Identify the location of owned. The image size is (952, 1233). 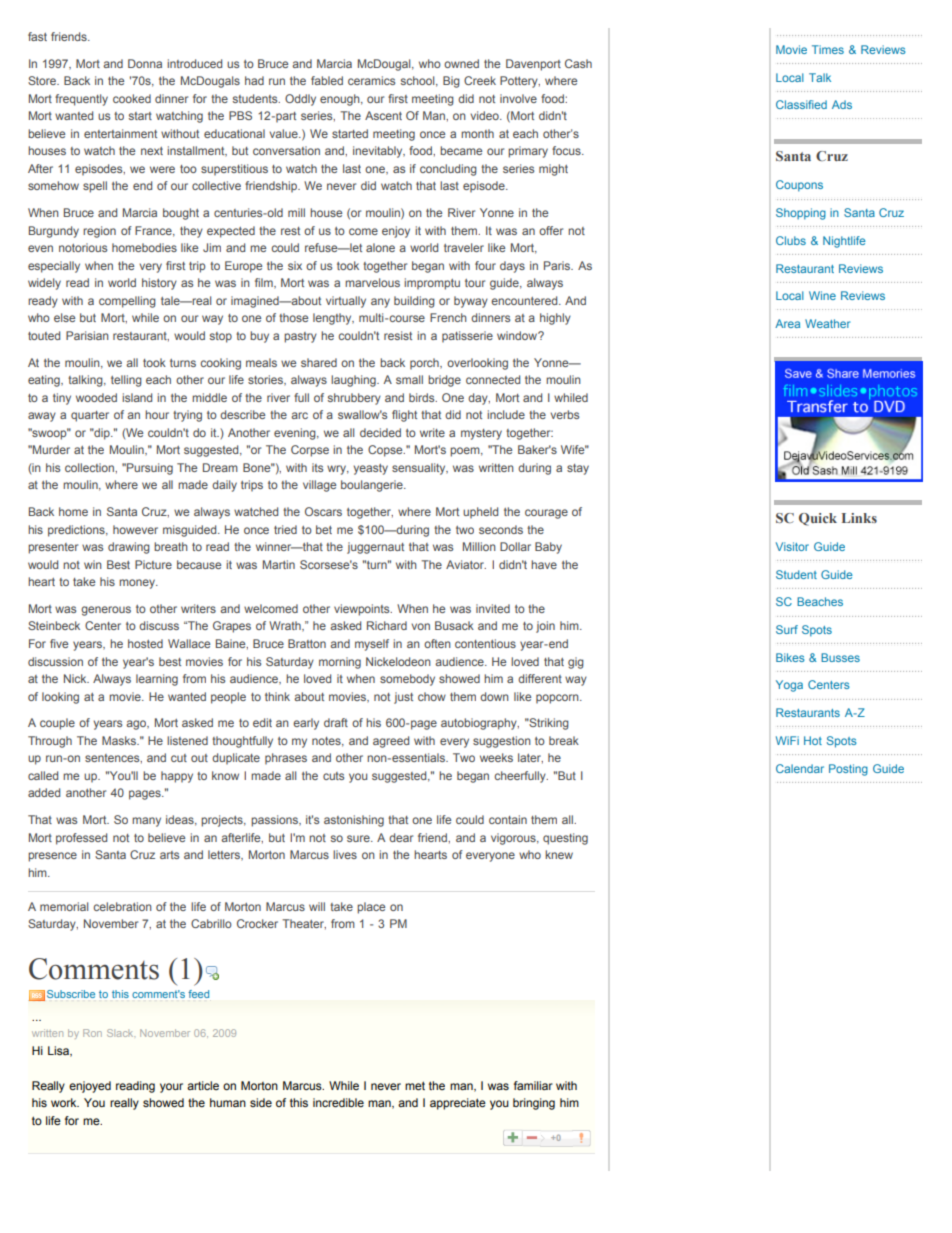
(461, 63).
